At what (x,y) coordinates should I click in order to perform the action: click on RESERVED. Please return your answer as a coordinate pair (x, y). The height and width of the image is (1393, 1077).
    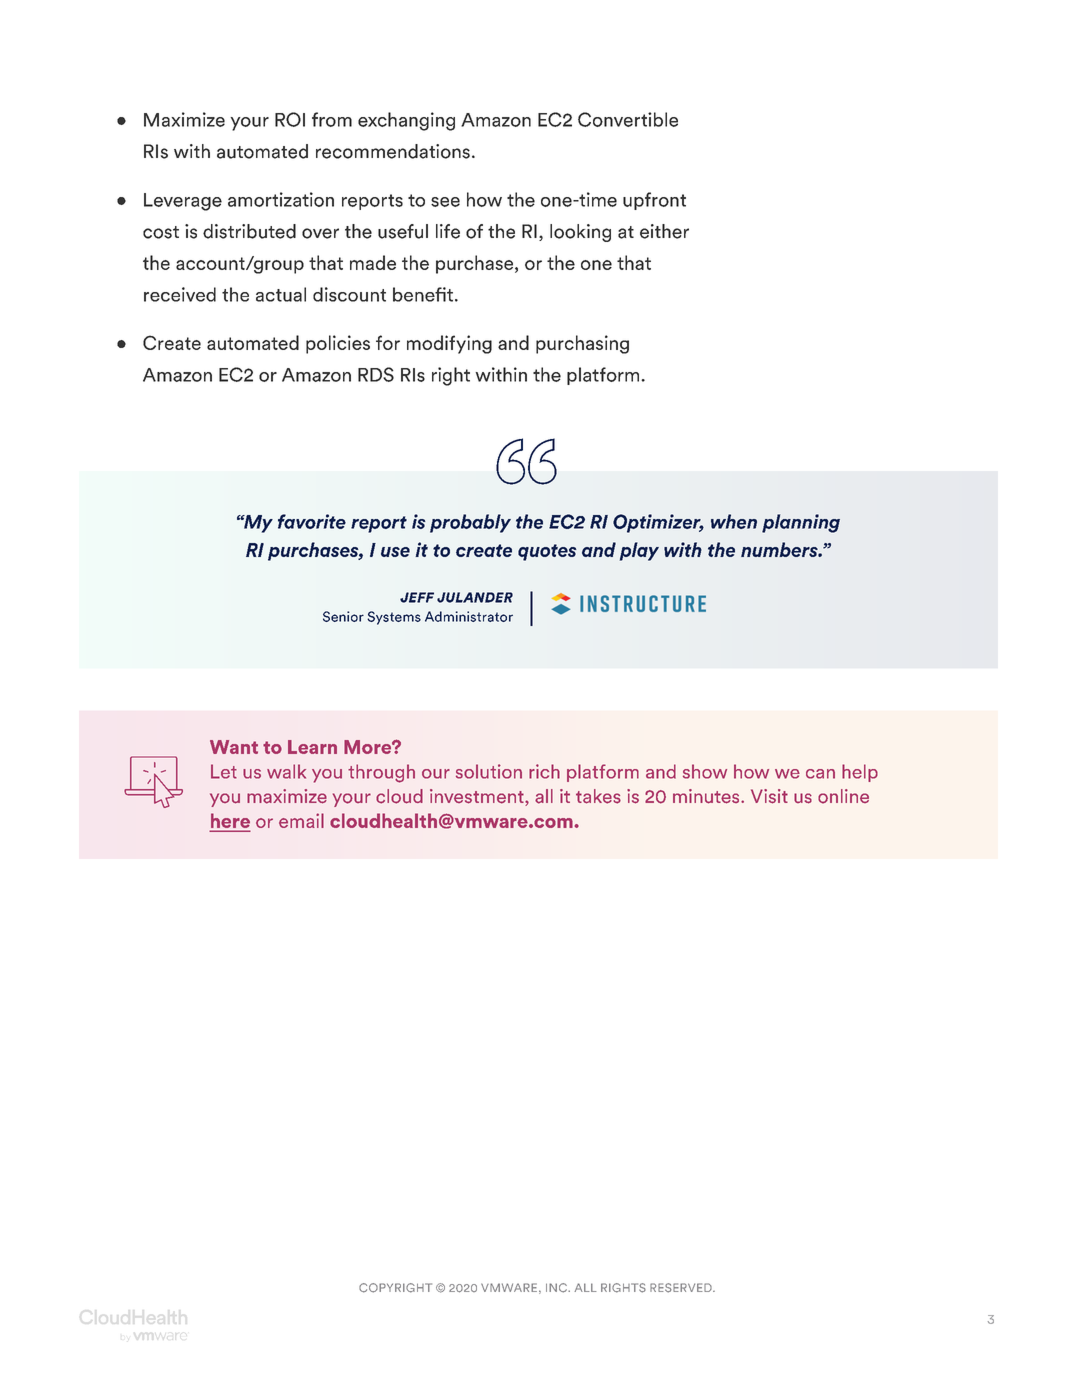
    Looking at the image, I should click on (682, 1288).
